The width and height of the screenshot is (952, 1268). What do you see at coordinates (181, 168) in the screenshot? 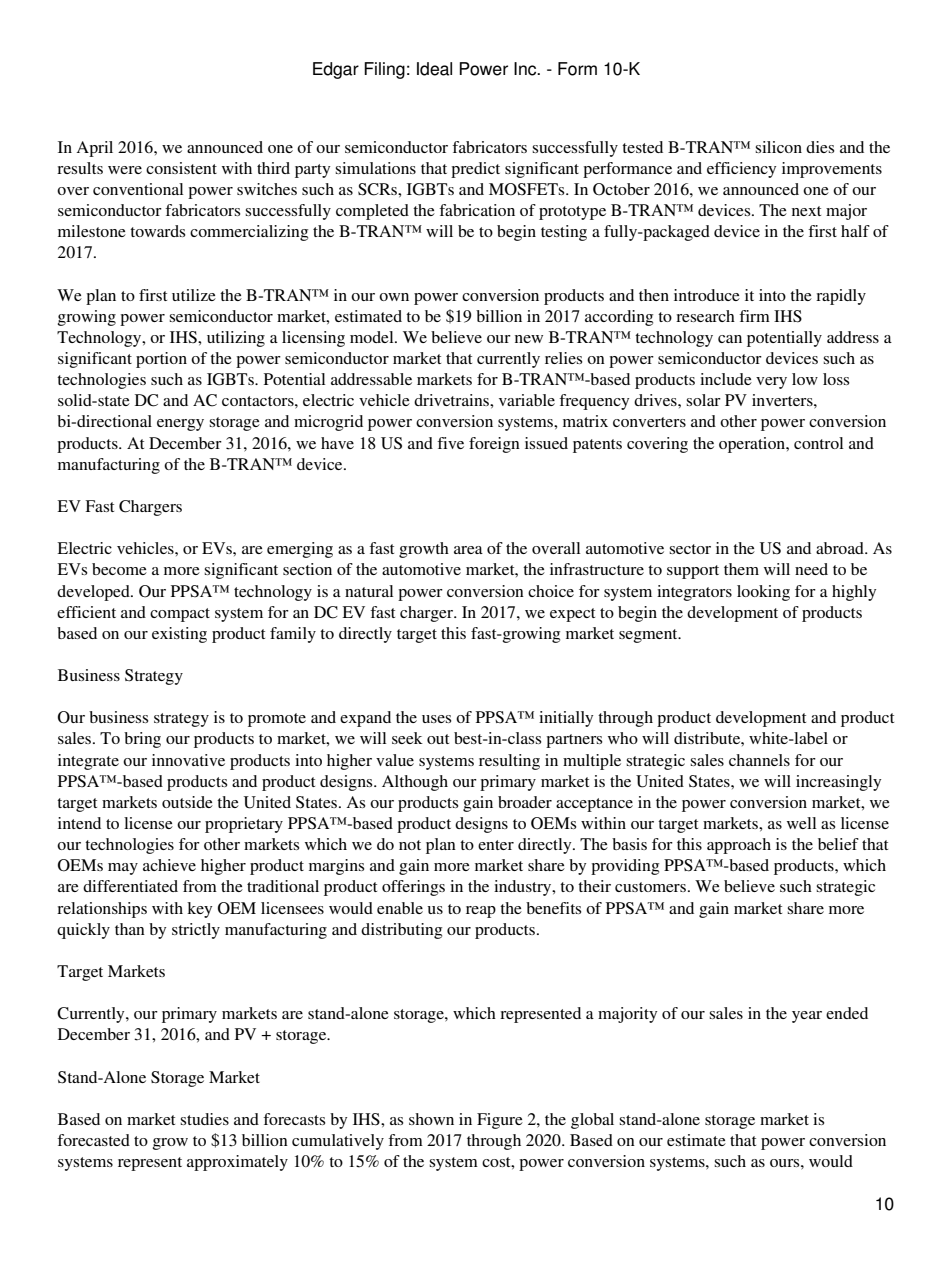
I see `consistent` at bounding box center [181, 168].
